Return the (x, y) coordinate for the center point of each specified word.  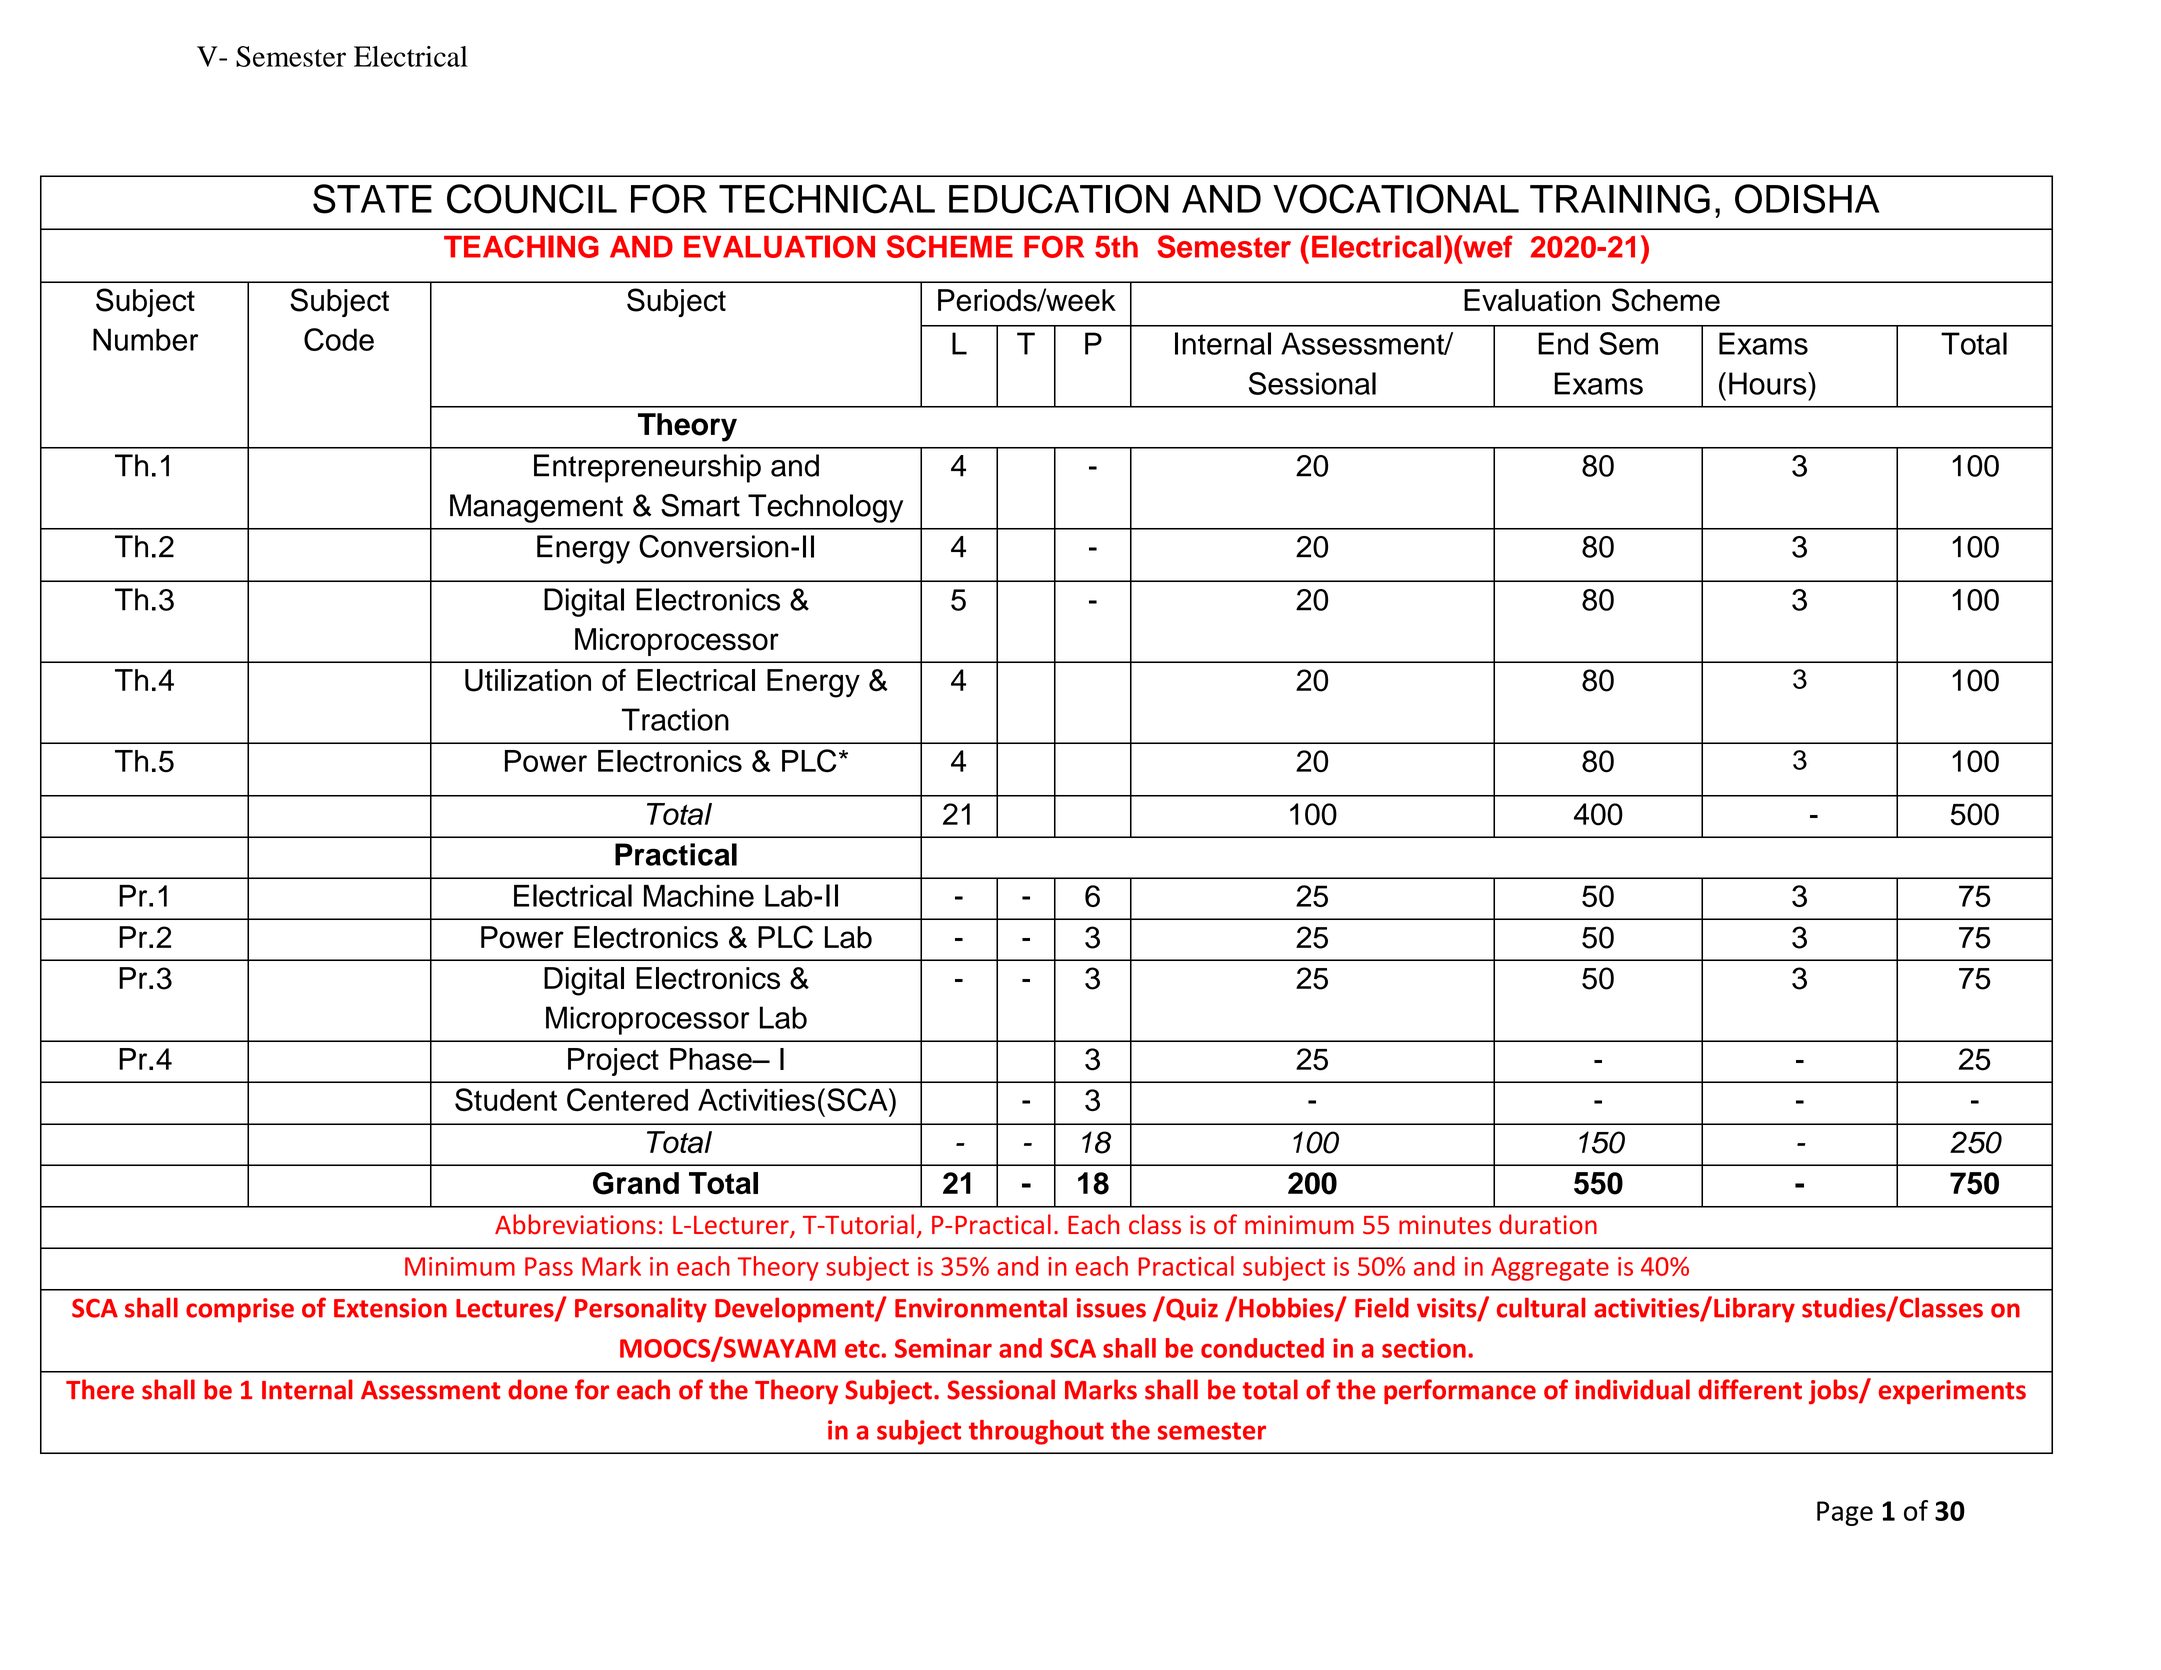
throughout (1036, 1432)
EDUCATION (1058, 199)
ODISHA (1807, 199)
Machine (699, 896)
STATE (372, 199)
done (538, 1389)
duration (1548, 1224)
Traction (675, 719)
